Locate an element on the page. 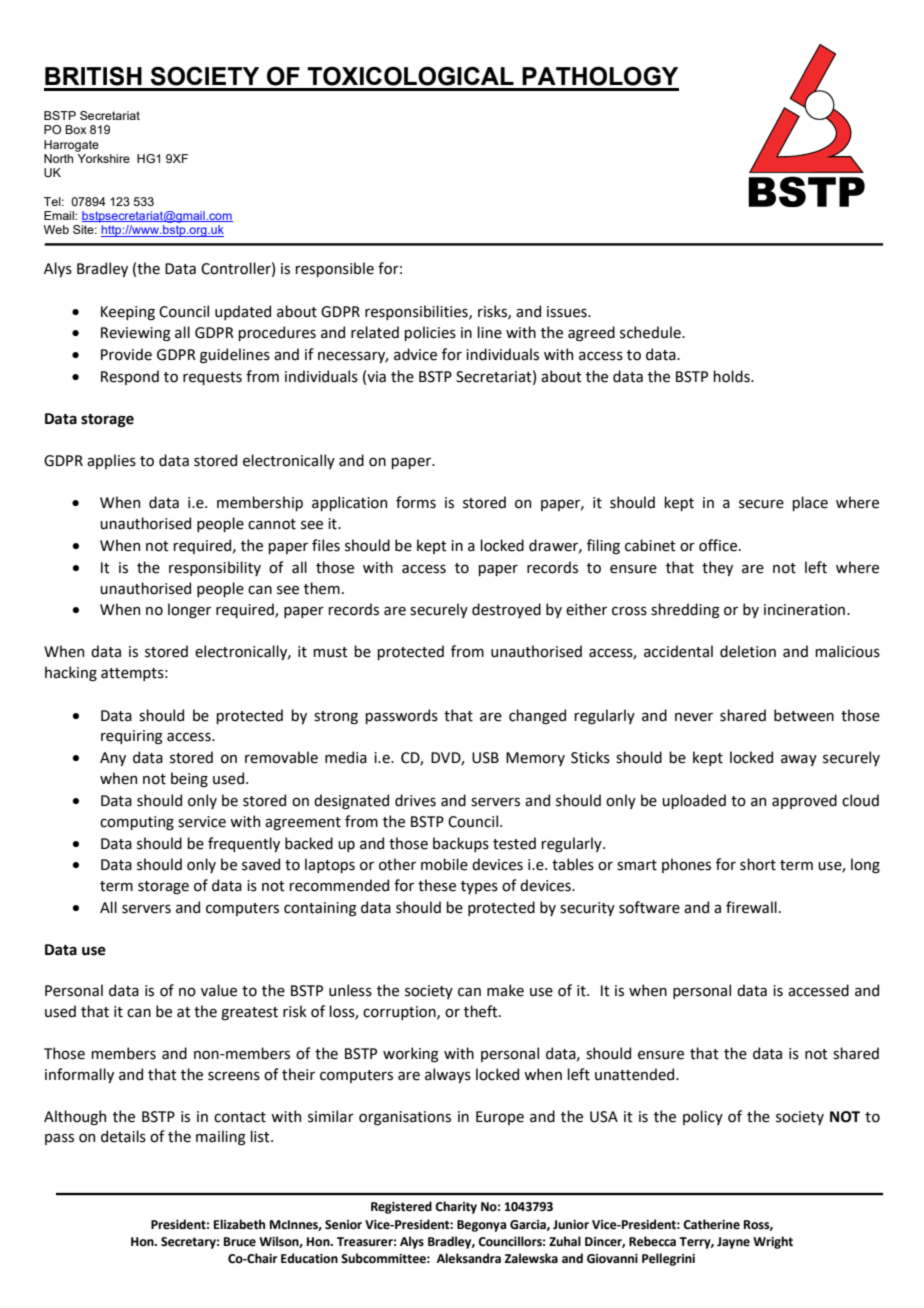  place is located at coordinates (810, 503).
